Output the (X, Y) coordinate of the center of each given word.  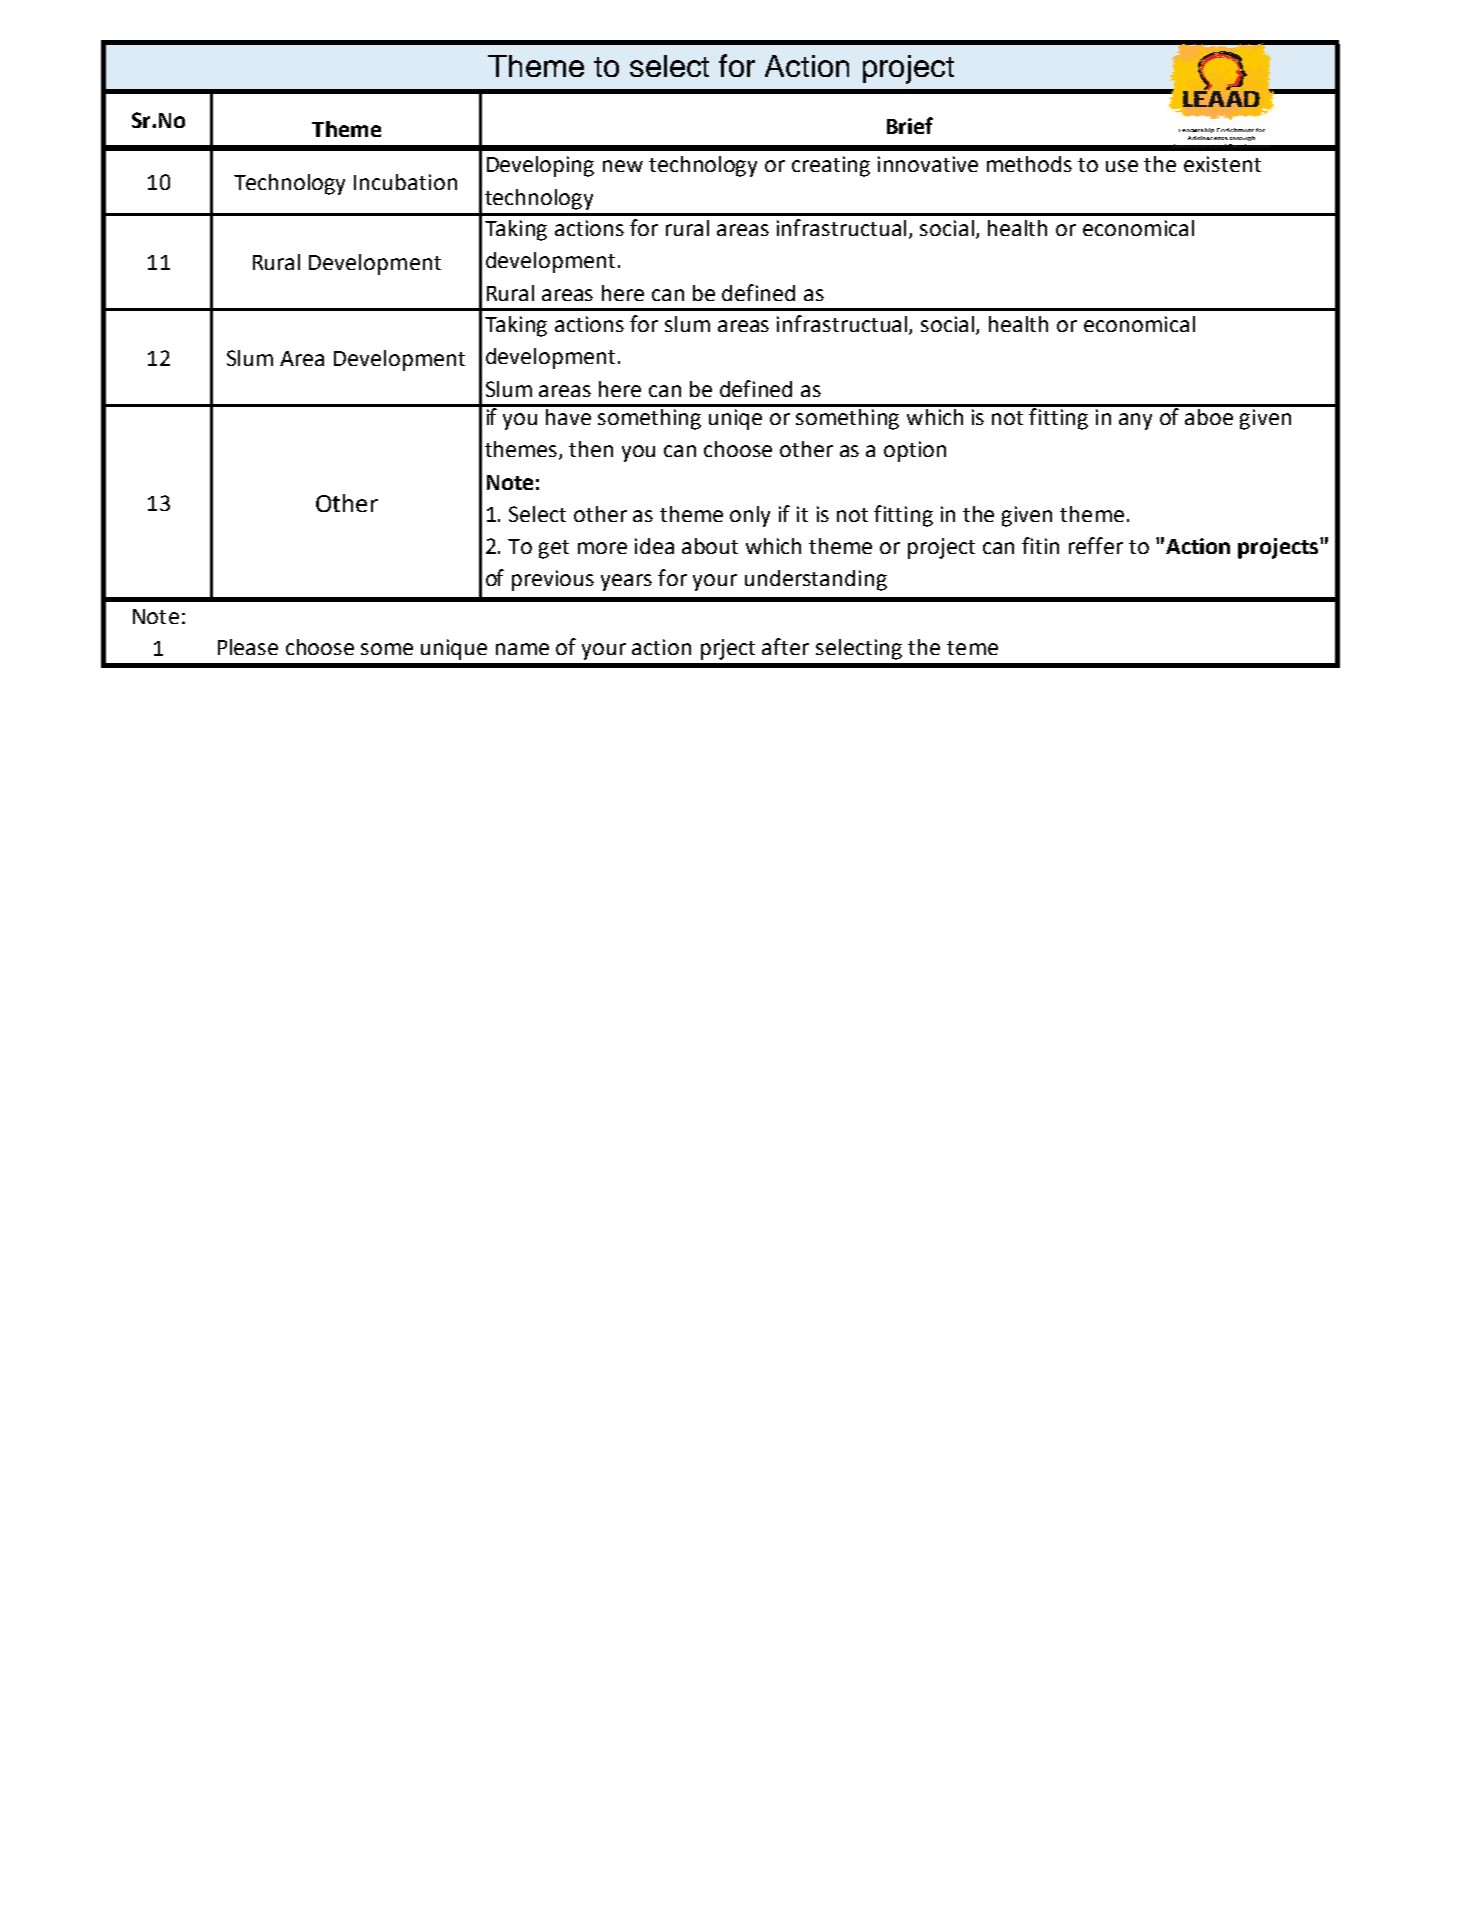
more (602, 548)
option (915, 451)
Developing (540, 166)
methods (1029, 164)
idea (654, 546)
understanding (816, 580)
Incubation (405, 182)
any (1135, 421)
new (623, 166)
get (554, 549)
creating (831, 166)
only (750, 516)
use (1122, 166)
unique (454, 649)
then (591, 449)
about (710, 546)
